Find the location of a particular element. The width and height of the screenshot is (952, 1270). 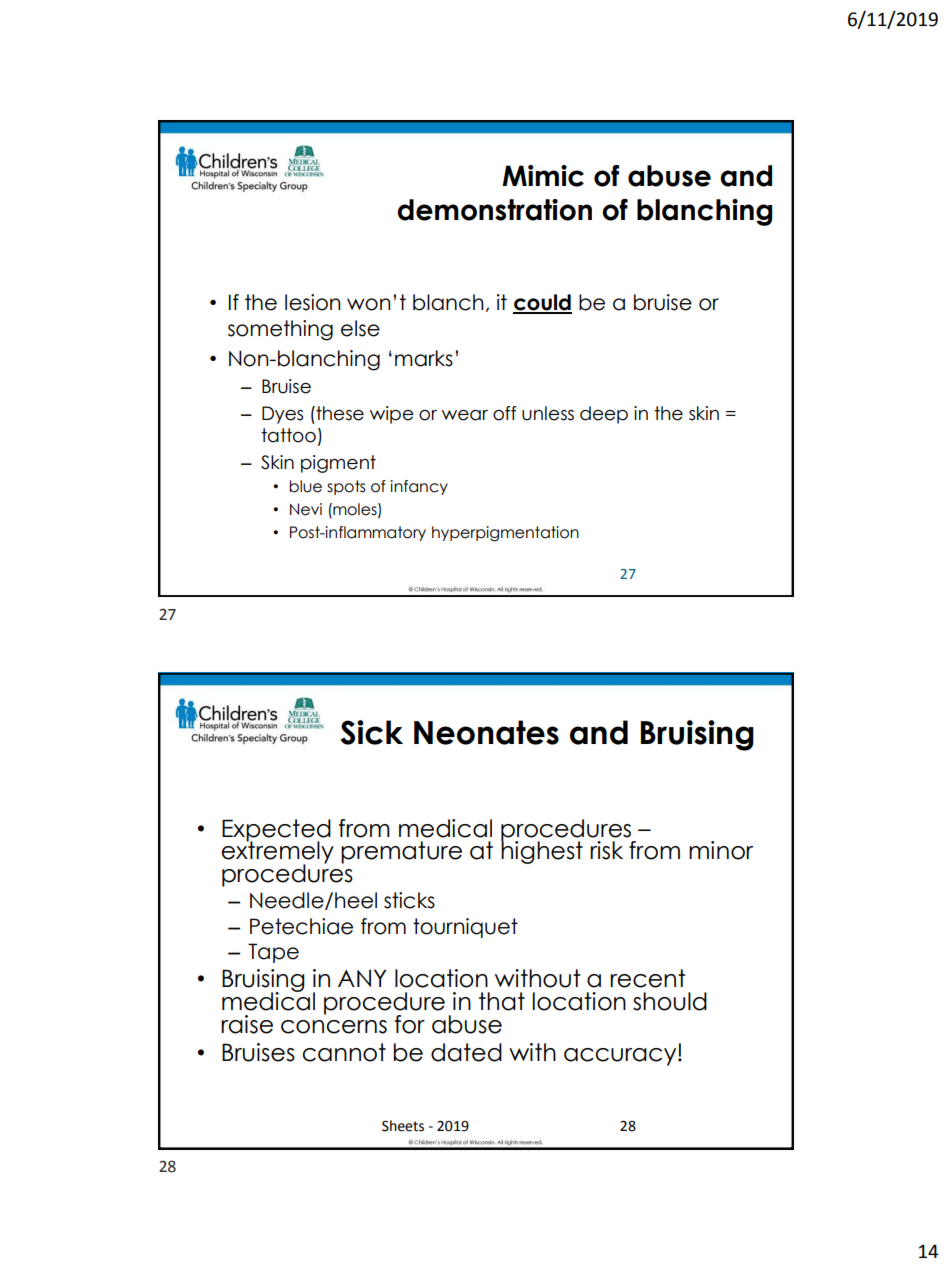

Mimic is located at coordinates (543, 176).
